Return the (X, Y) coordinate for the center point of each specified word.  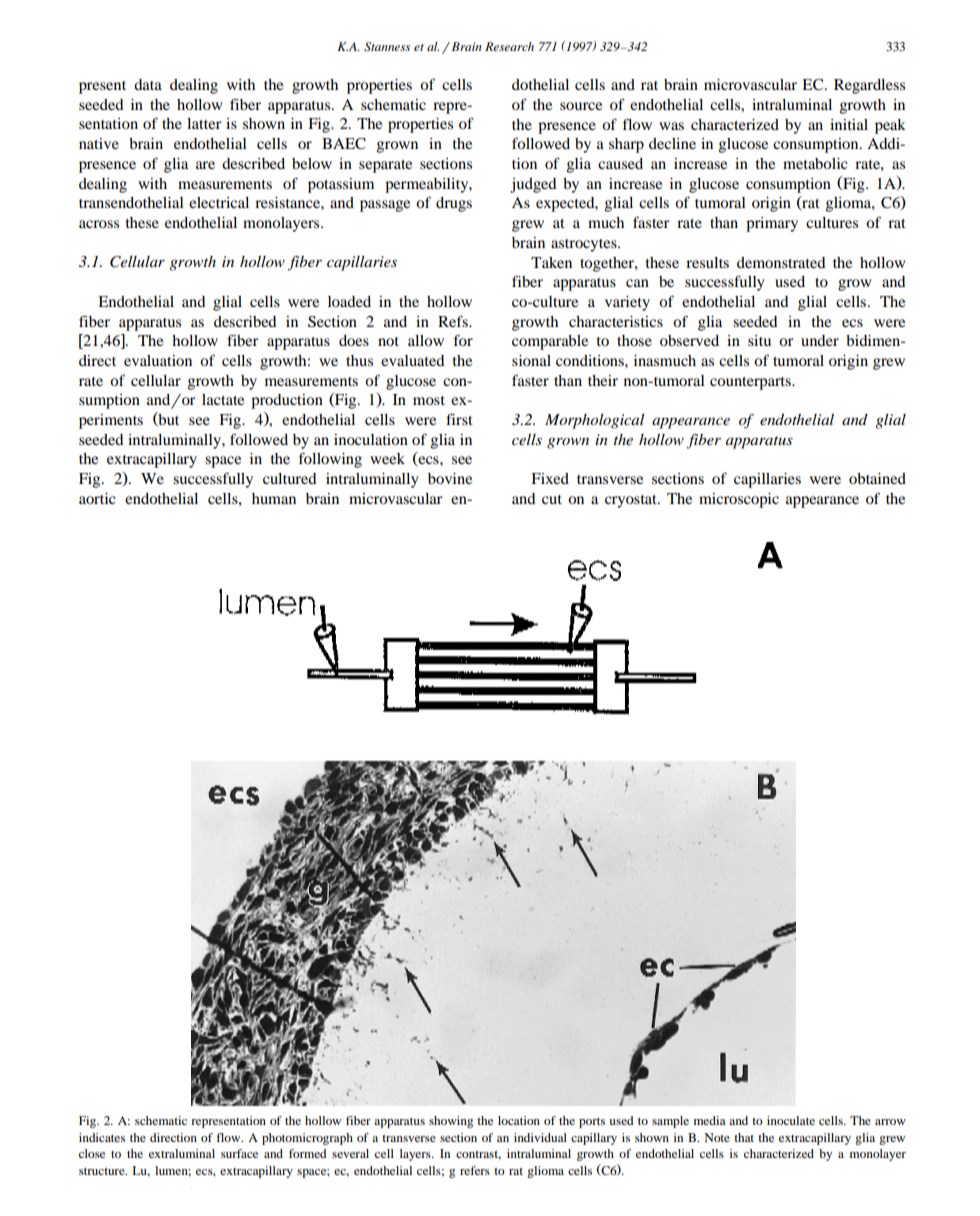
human (274, 498)
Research (509, 46)
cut (552, 499)
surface (239, 1153)
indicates (102, 1137)
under (820, 340)
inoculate (791, 1120)
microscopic (739, 500)
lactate (223, 399)
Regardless (869, 86)
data (148, 84)
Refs (454, 321)
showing (451, 1122)
